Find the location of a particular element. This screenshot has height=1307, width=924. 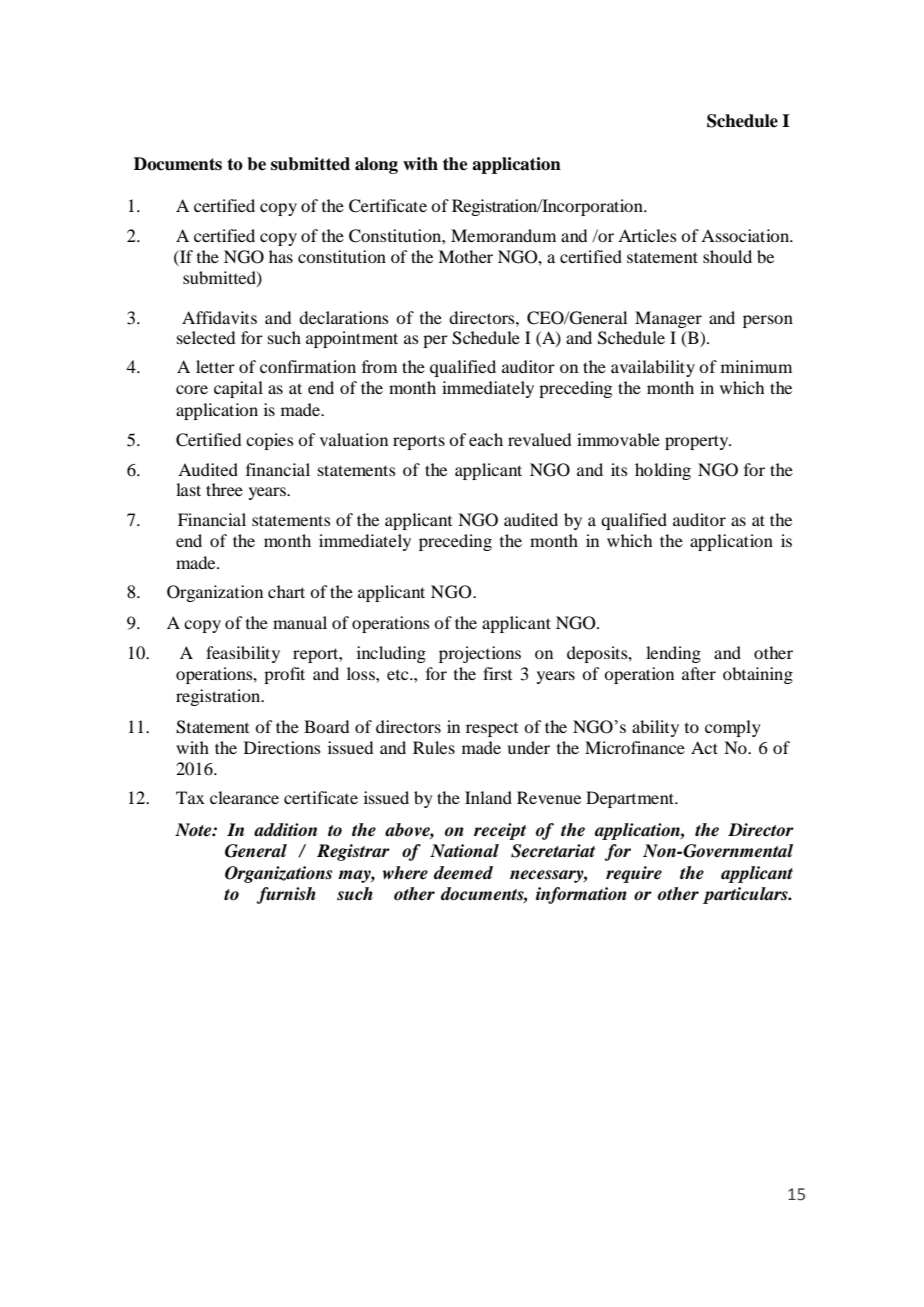

respect is located at coordinates (492, 730).
